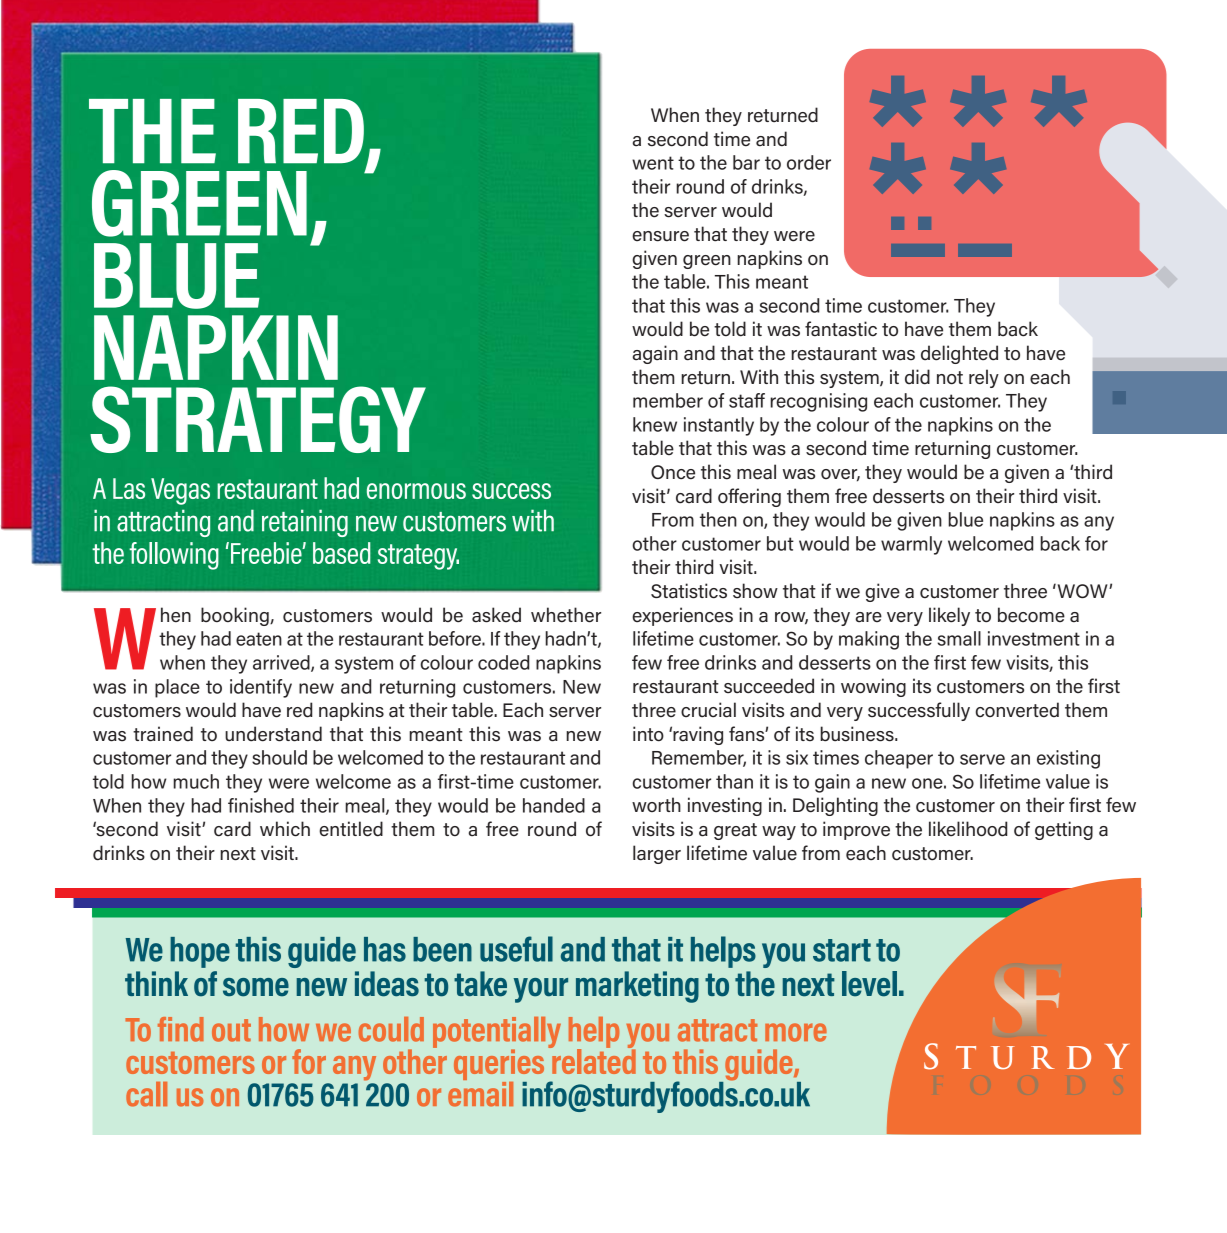 This image has width=1227, height=1233. Describe the element at coordinates (566, 615) in the image. I see `whether` at that location.
